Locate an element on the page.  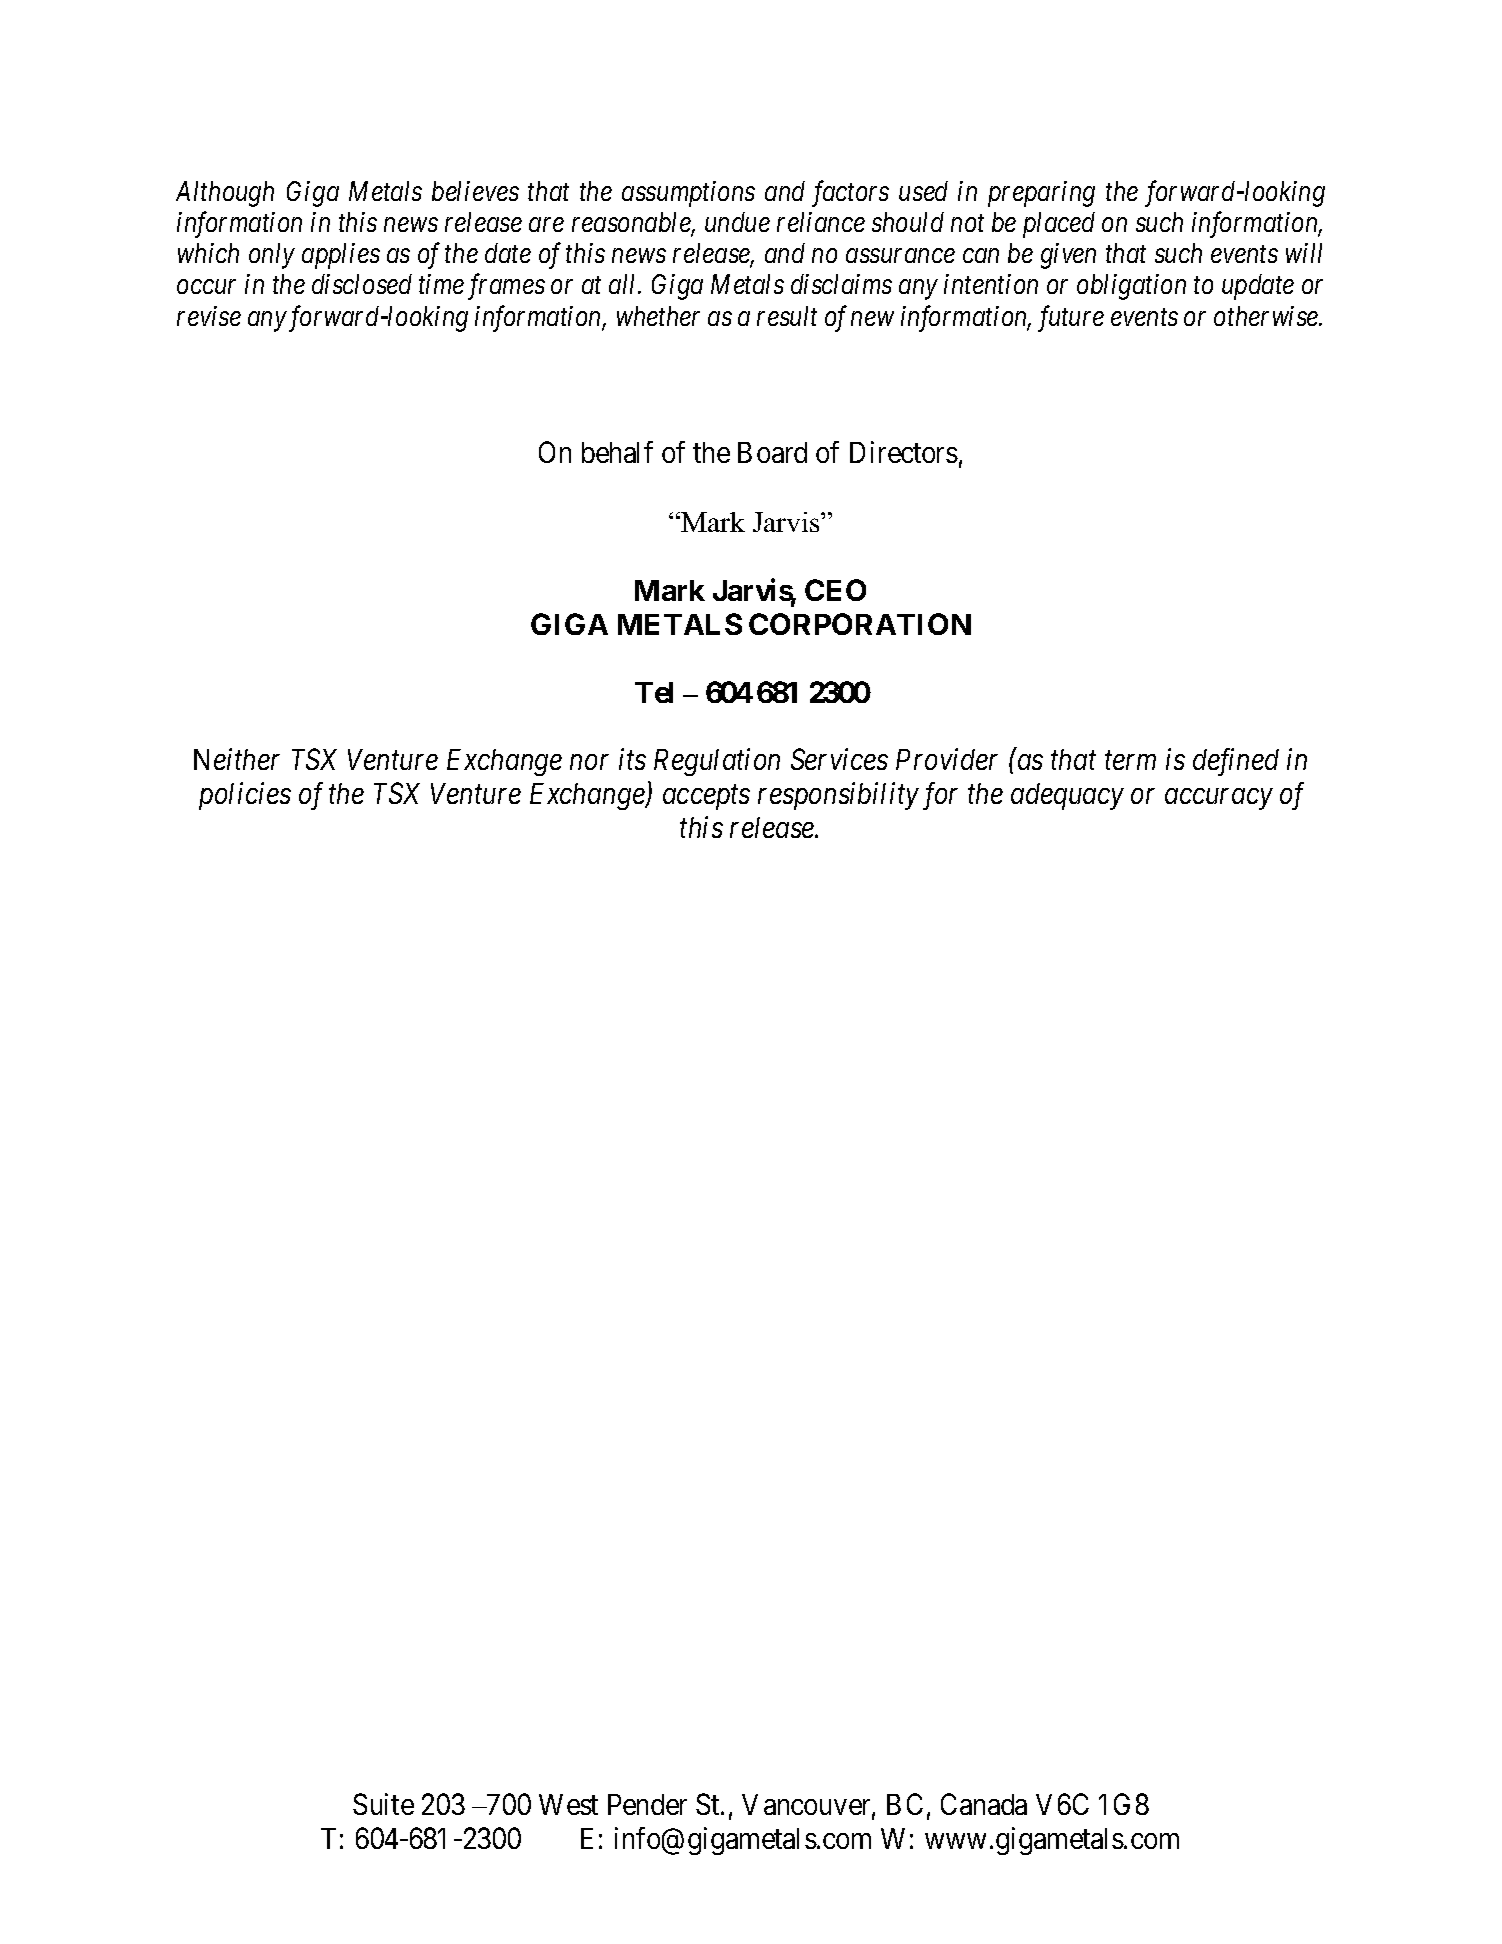
West is located at coordinates (568, 1804).
